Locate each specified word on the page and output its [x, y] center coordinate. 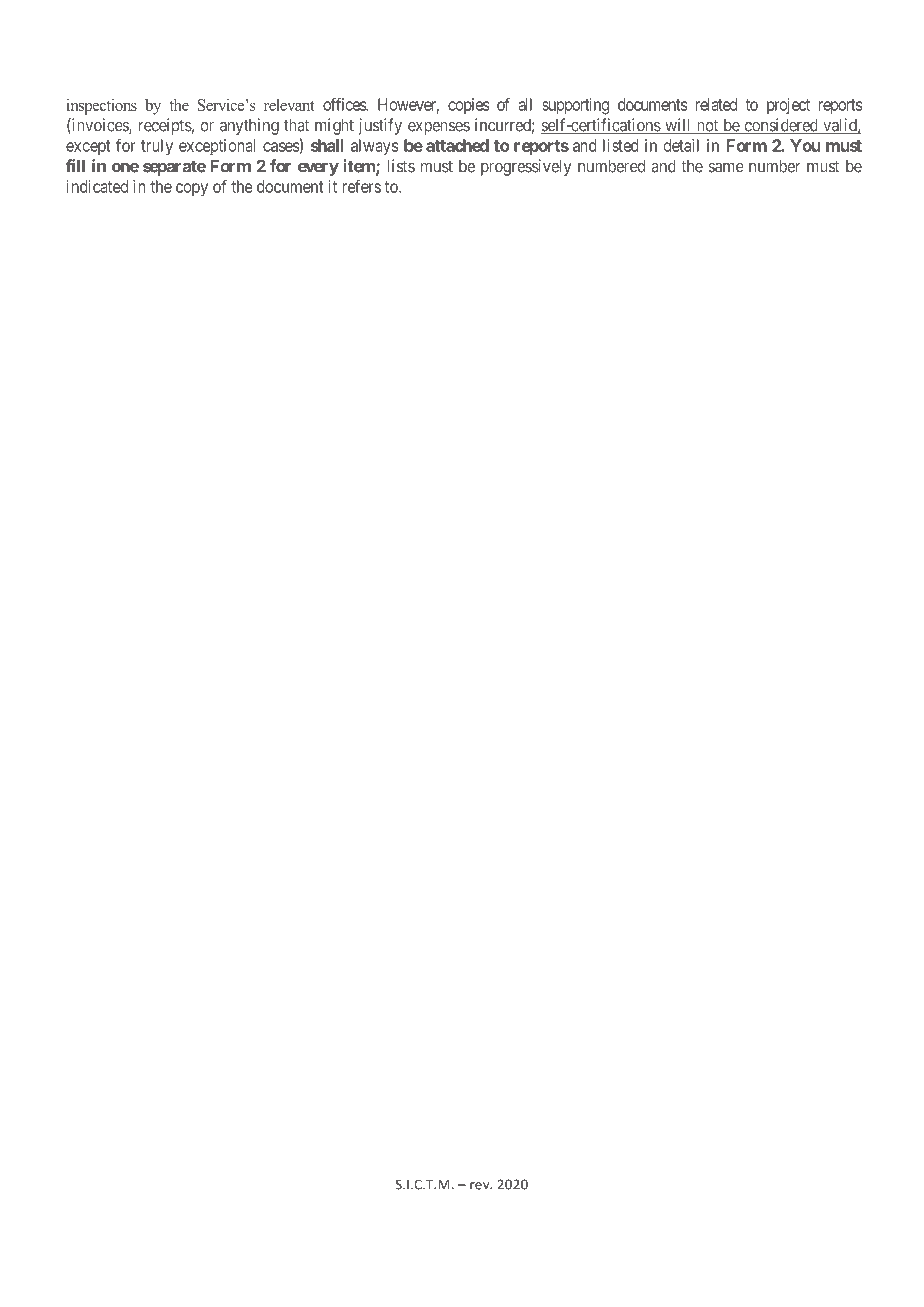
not [707, 126]
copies [468, 106]
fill [75, 166]
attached [457, 145]
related [716, 104]
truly [157, 147]
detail [681, 145]
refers [361, 186]
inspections [101, 107]
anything [249, 126]
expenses [439, 128]
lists [401, 166]
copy [192, 190]
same [726, 168]
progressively [526, 167]
